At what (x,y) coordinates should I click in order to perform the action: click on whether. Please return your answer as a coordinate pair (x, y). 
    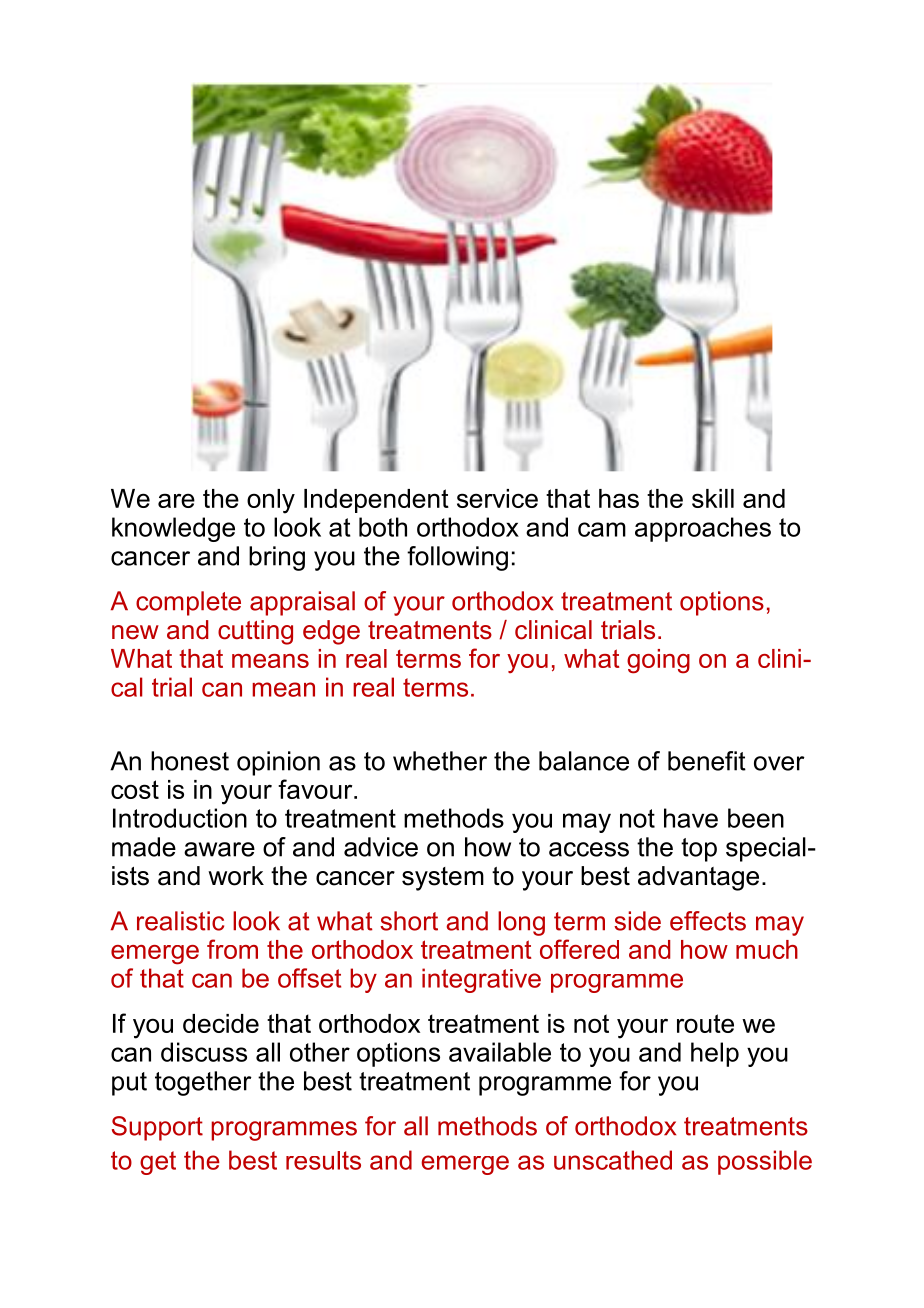
    Looking at the image, I should click on (440, 761).
